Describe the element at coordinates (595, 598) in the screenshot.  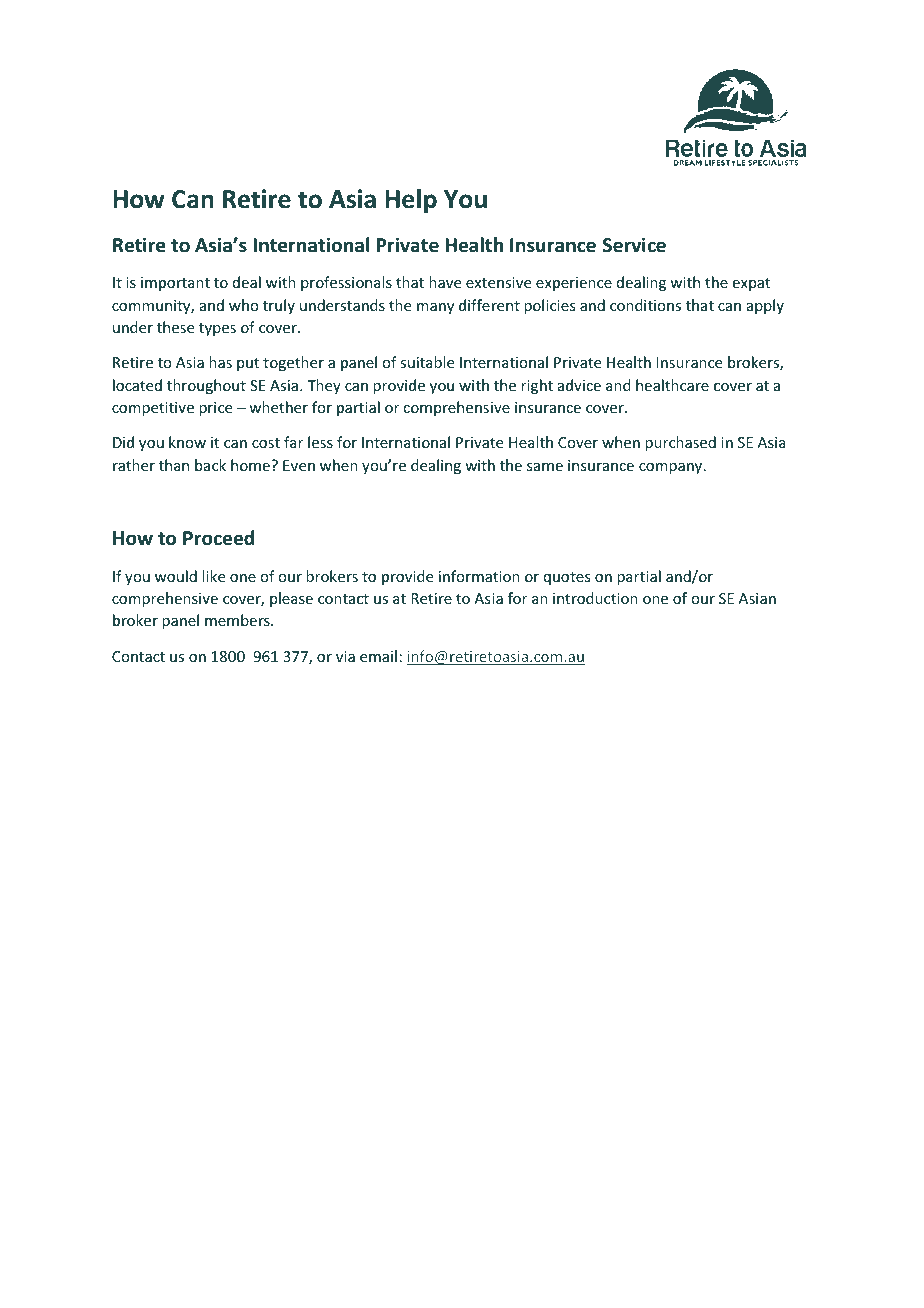
I see `introduction` at that location.
